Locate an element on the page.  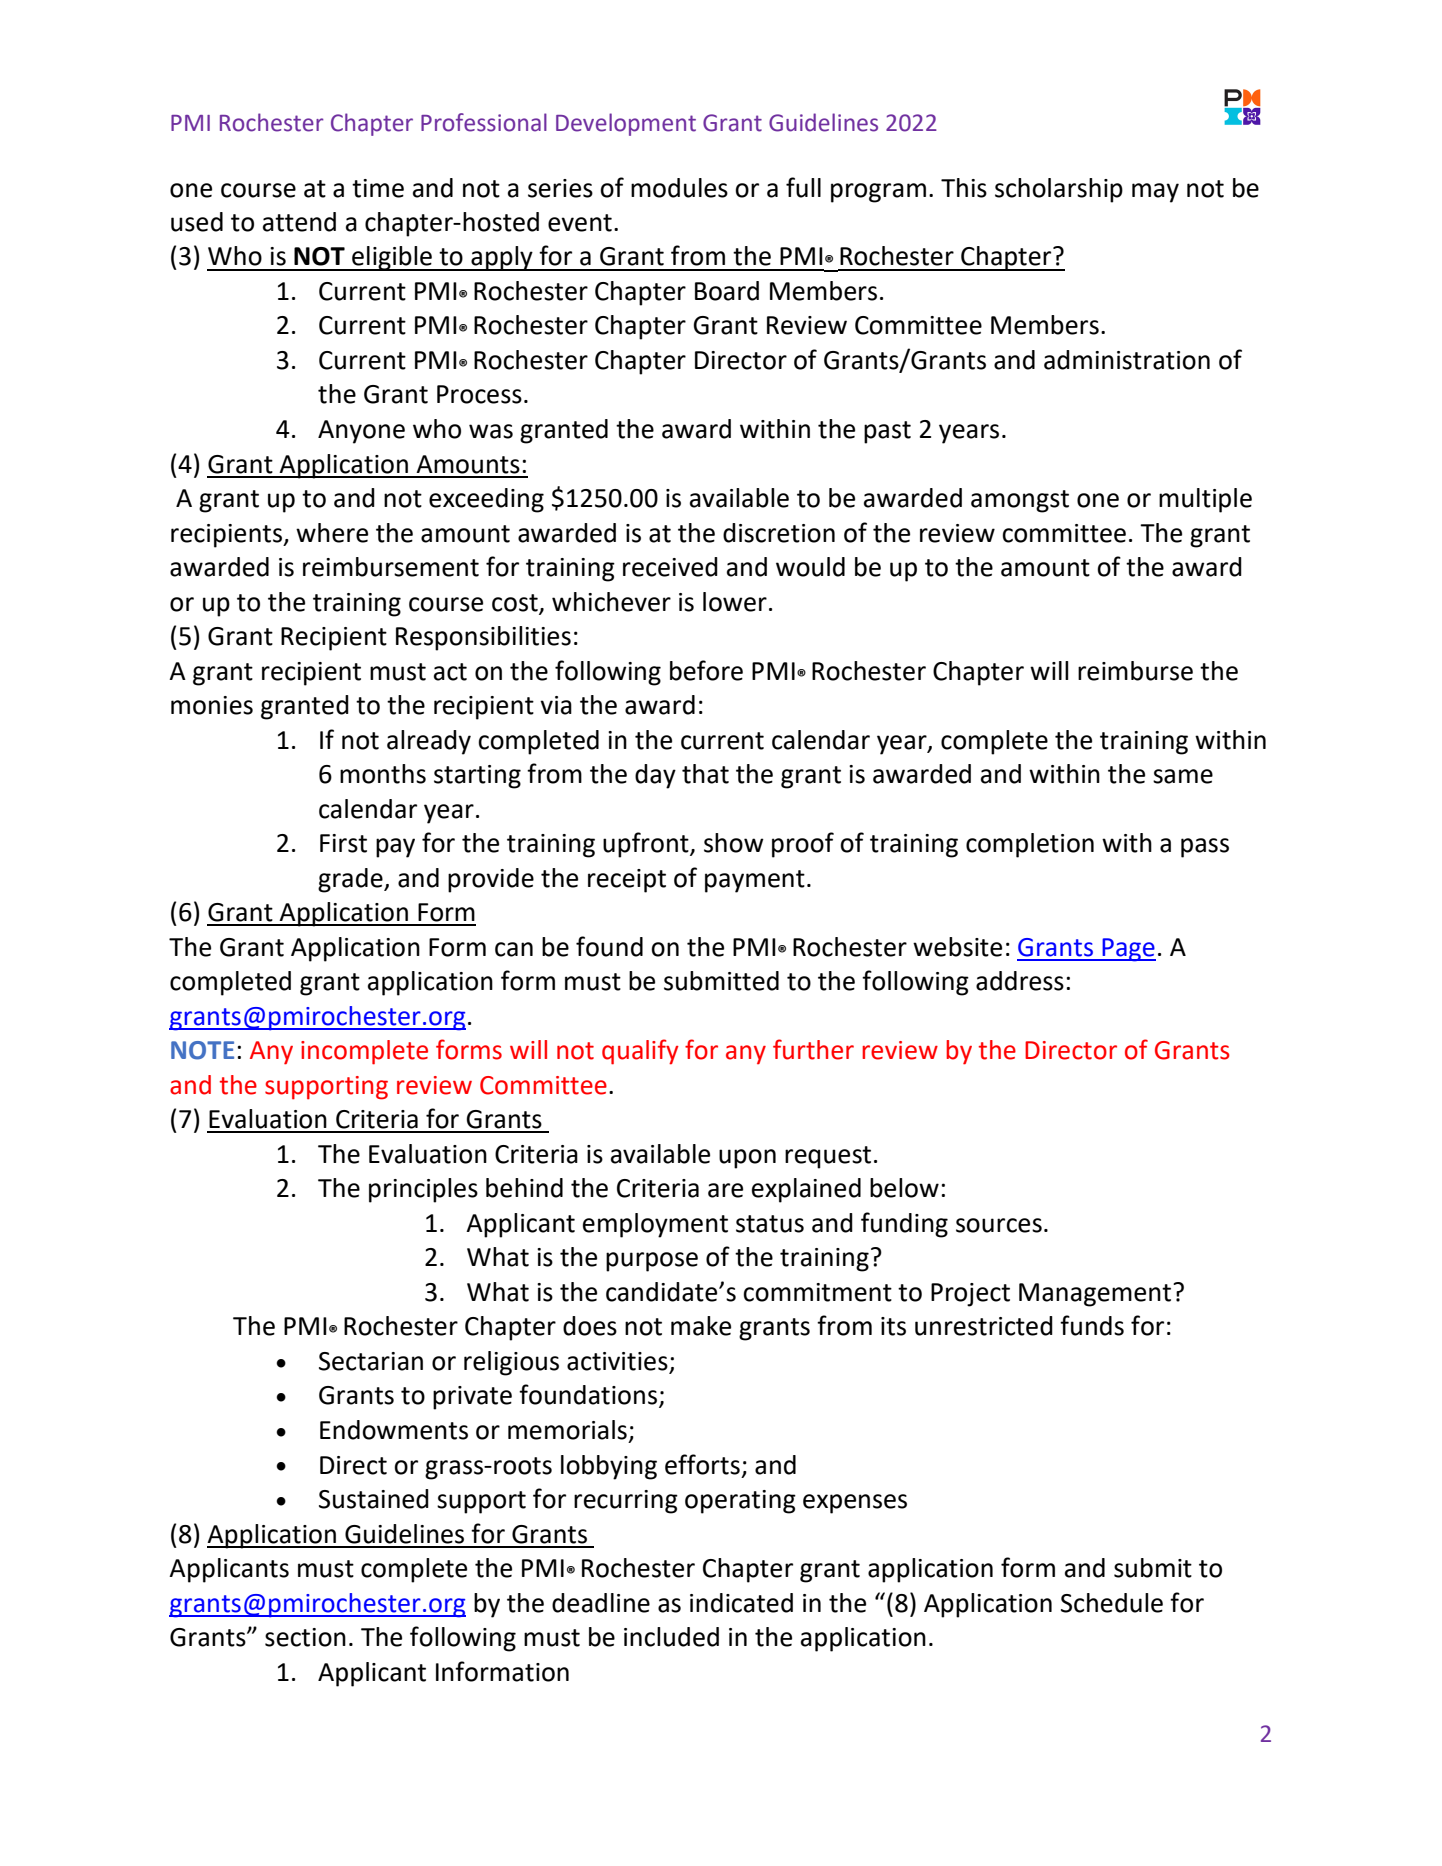
section is located at coordinates (305, 1637).
